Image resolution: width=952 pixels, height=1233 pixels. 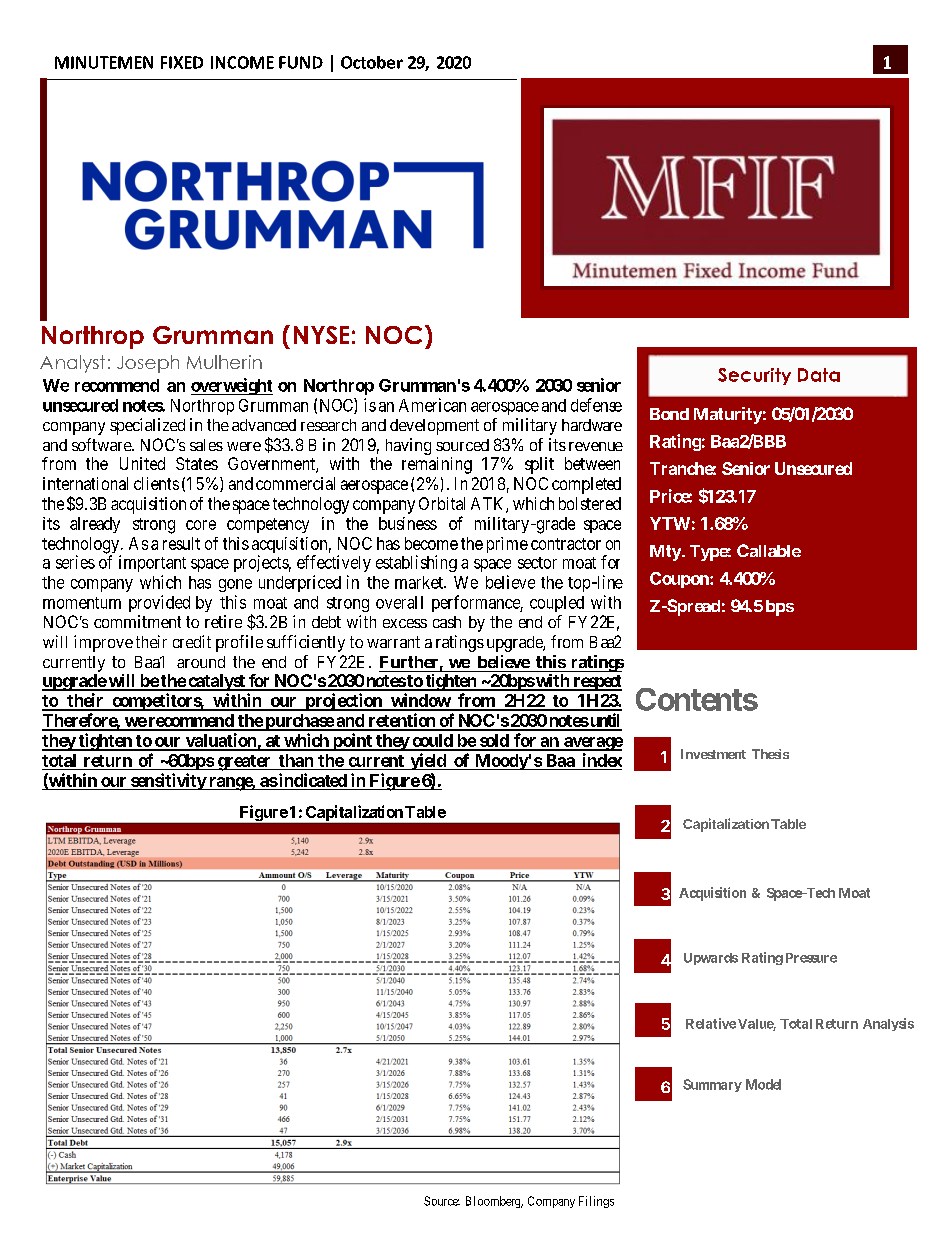 I want to click on sensitivity, so click(x=168, y=781).
